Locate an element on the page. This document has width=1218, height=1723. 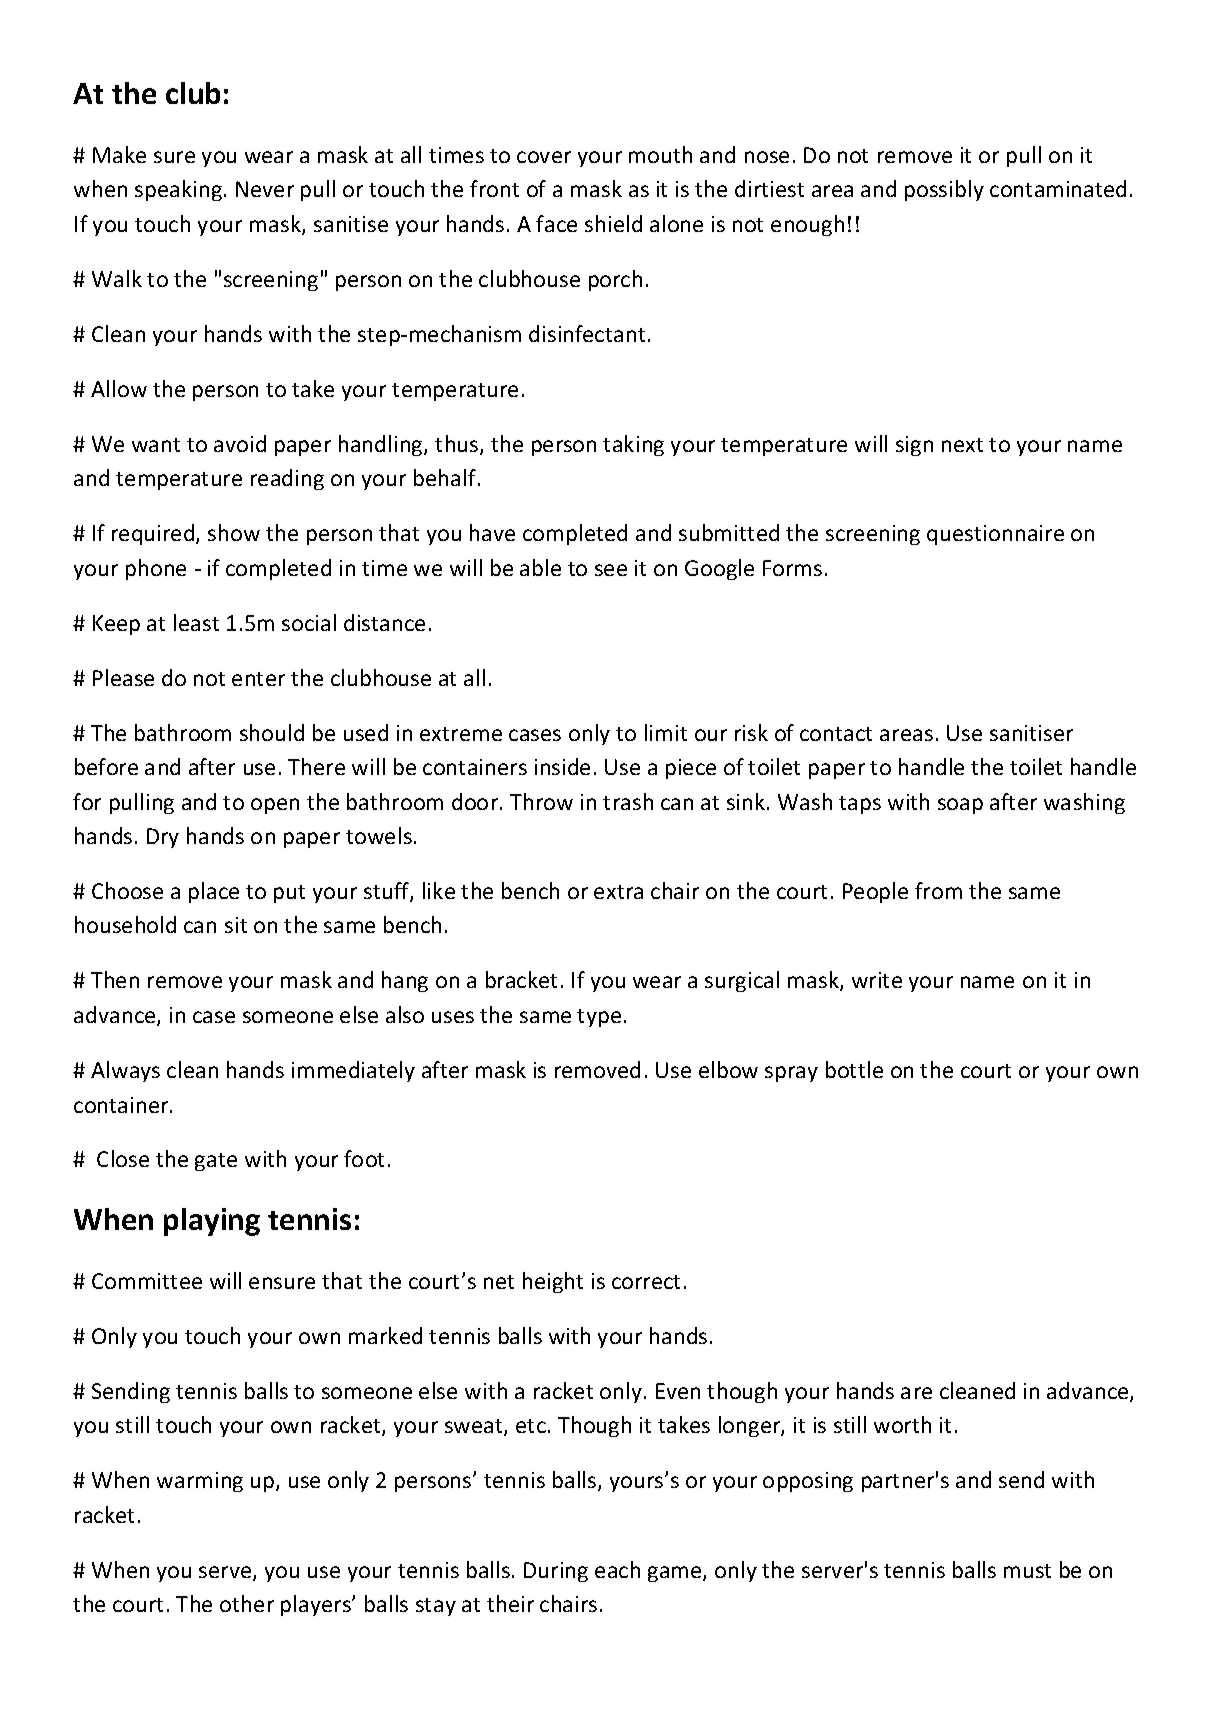
least is located at coordinates (196, 622).
